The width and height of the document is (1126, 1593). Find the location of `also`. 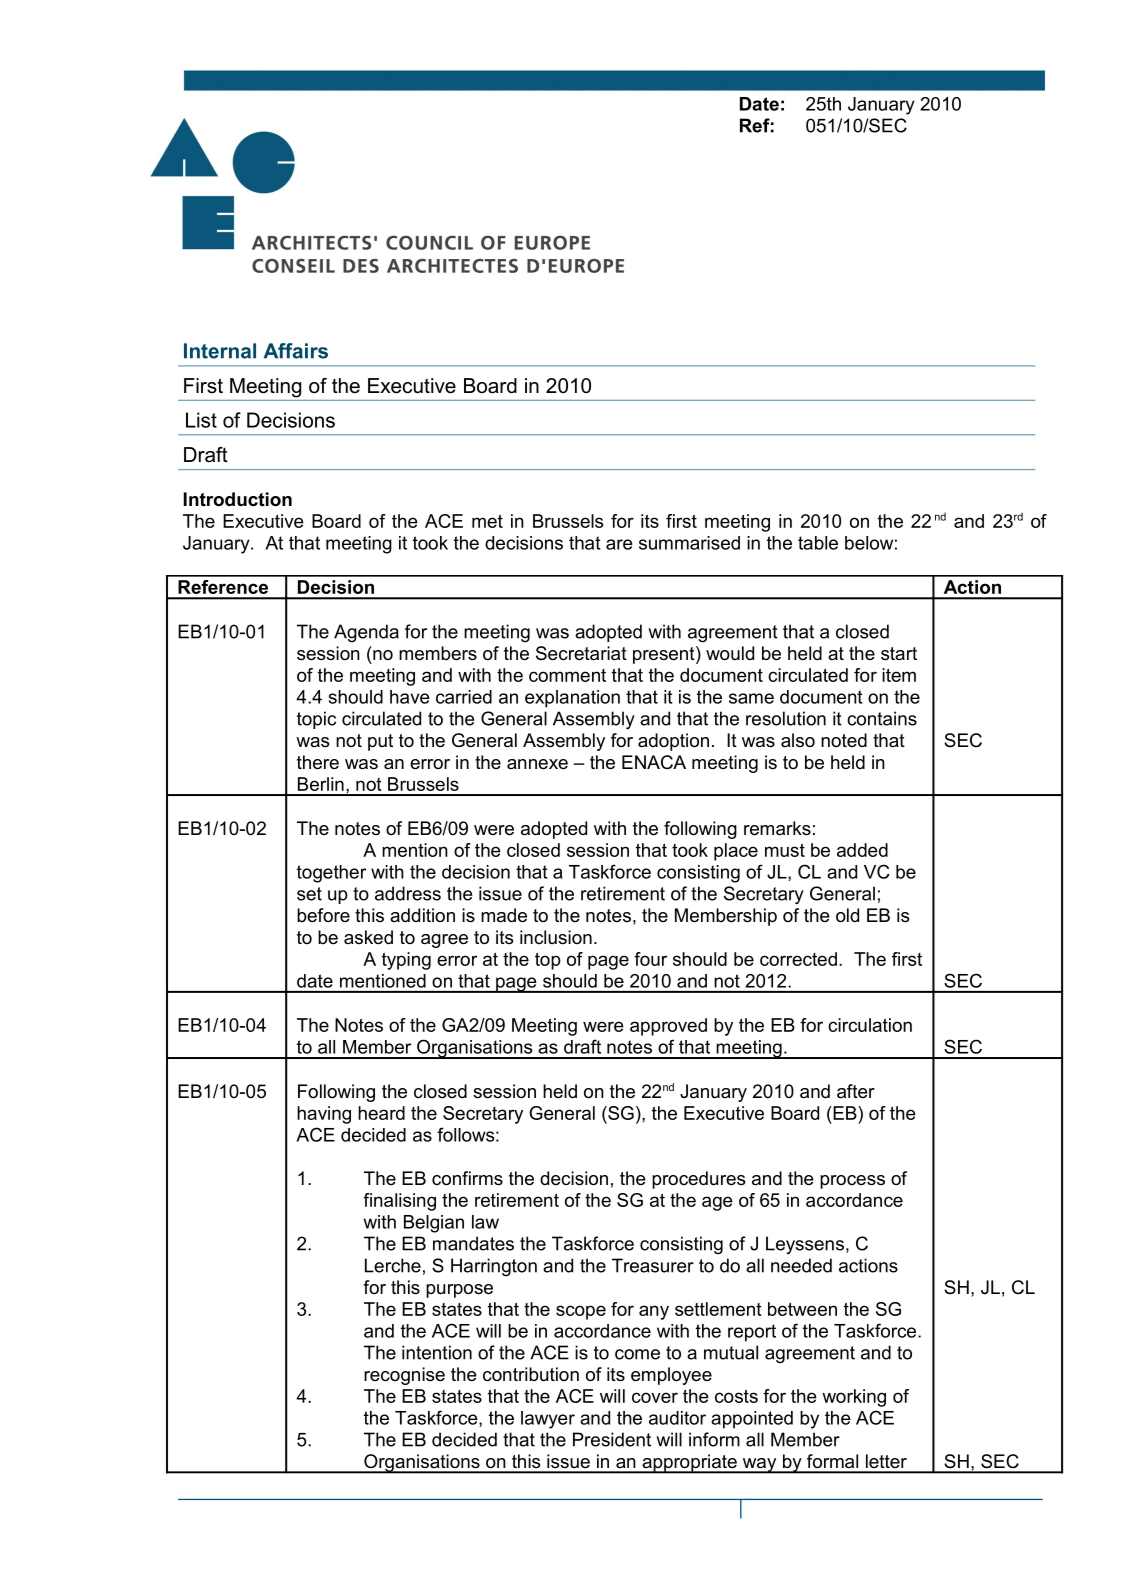

also is located at coordinates (798, 740).
